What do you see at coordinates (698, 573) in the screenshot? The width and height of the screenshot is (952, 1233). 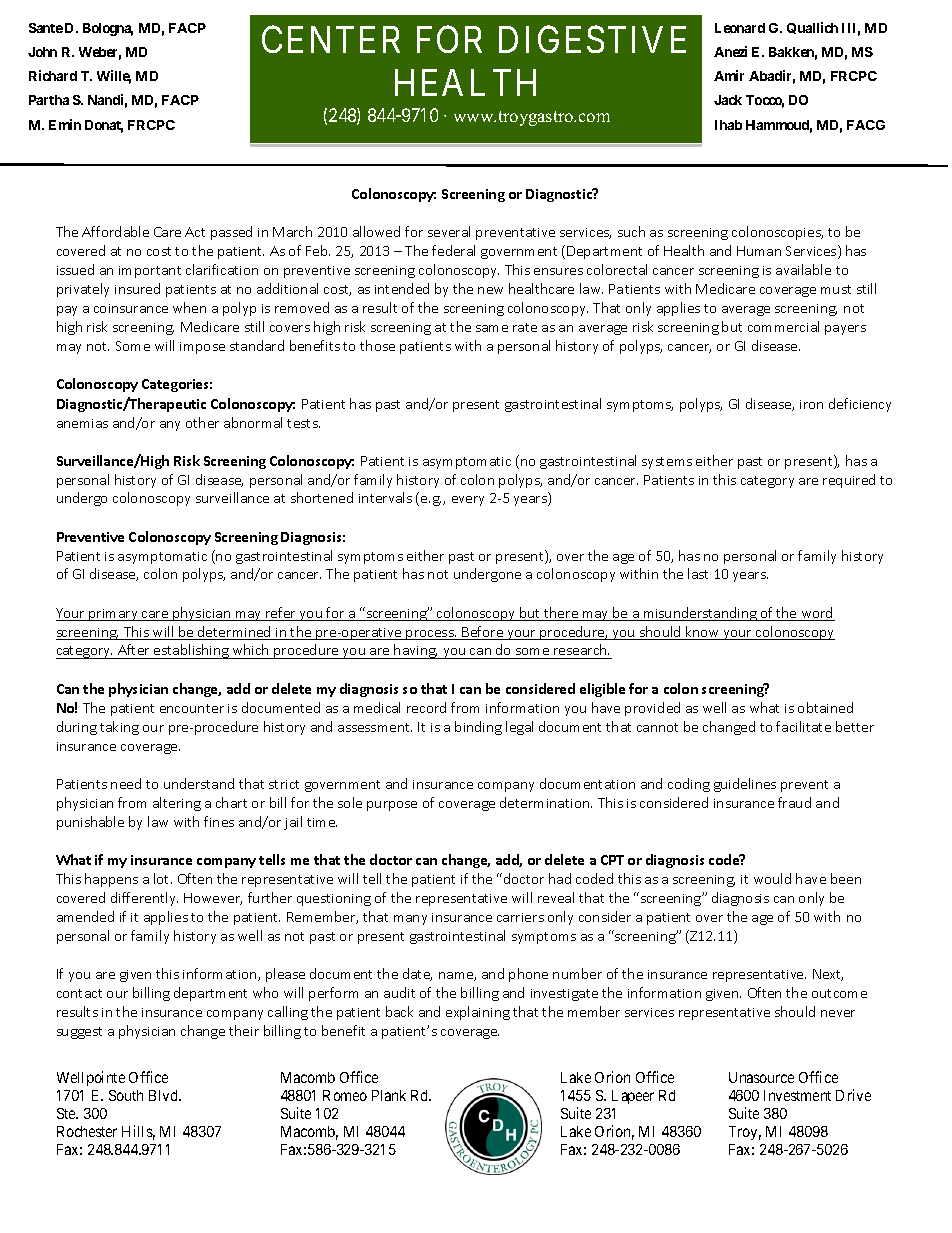 I see `last` at bounding box center [698, 573].
